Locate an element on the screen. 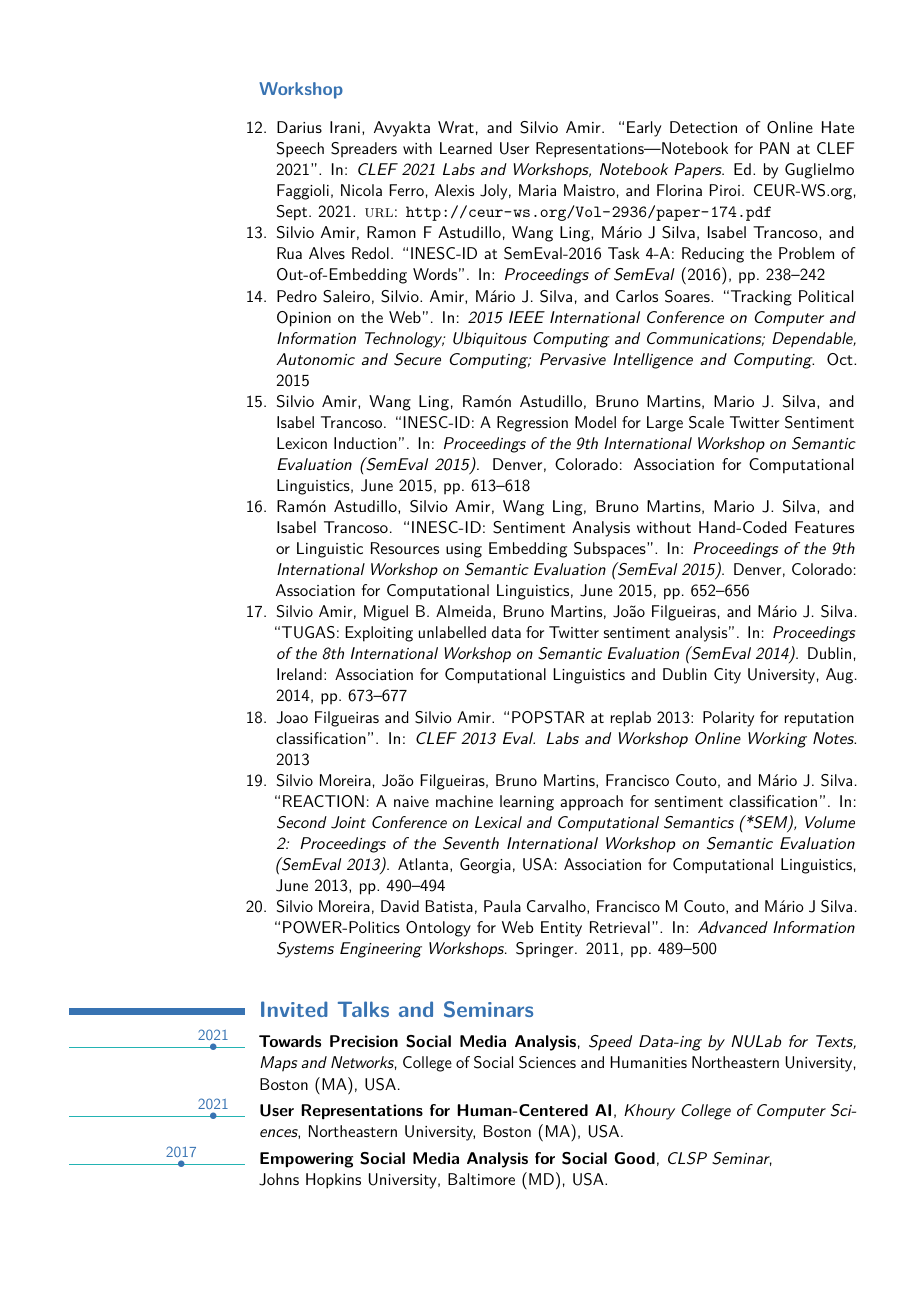 The width and height of the screenshot is (924, 1308). Subspaces is located at coordinates (611, 550).
